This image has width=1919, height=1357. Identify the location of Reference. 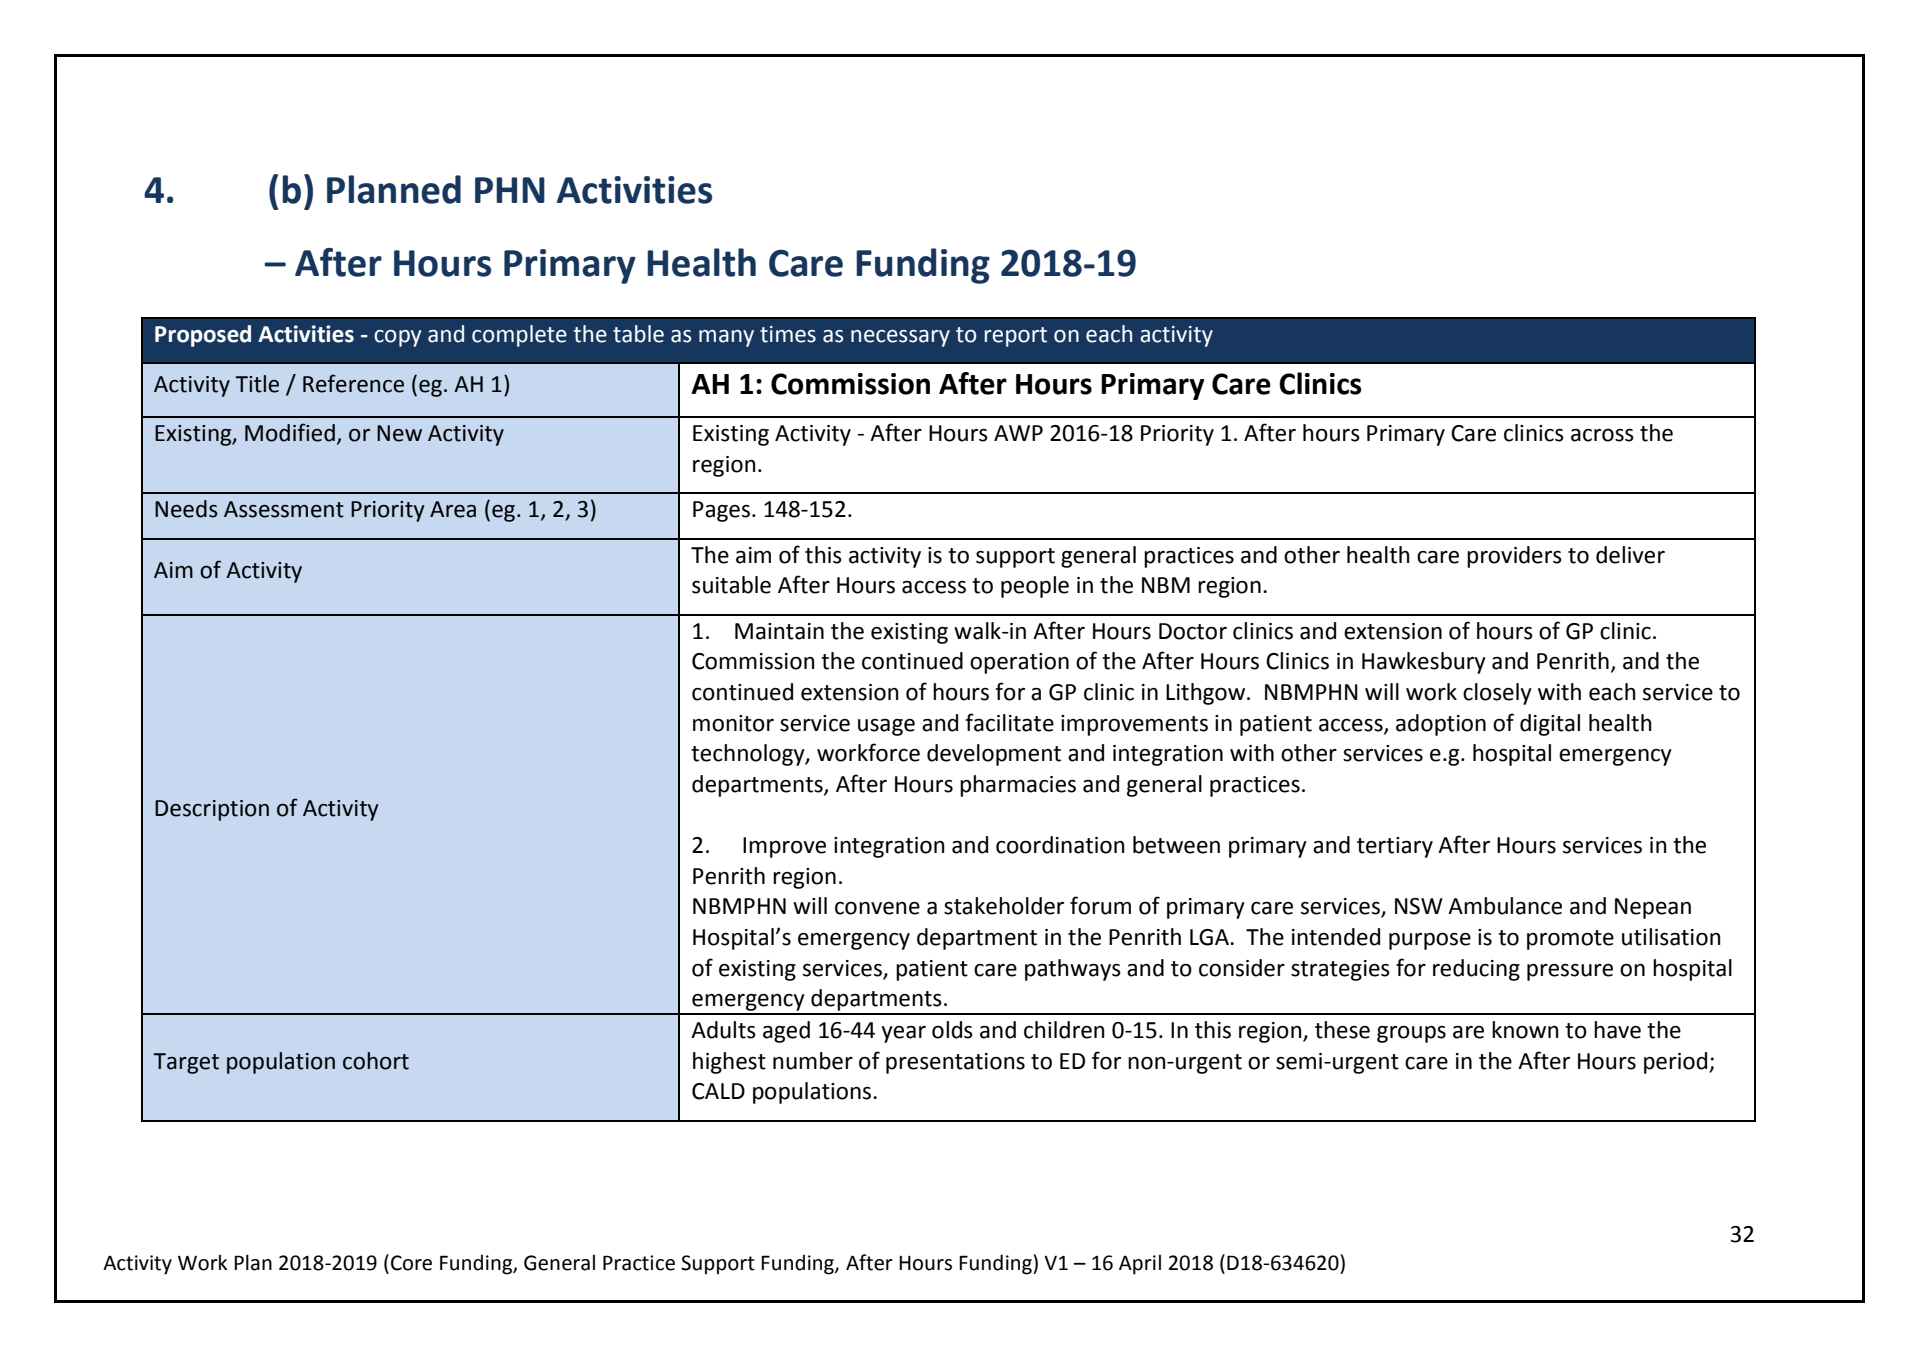
(353, 383).
